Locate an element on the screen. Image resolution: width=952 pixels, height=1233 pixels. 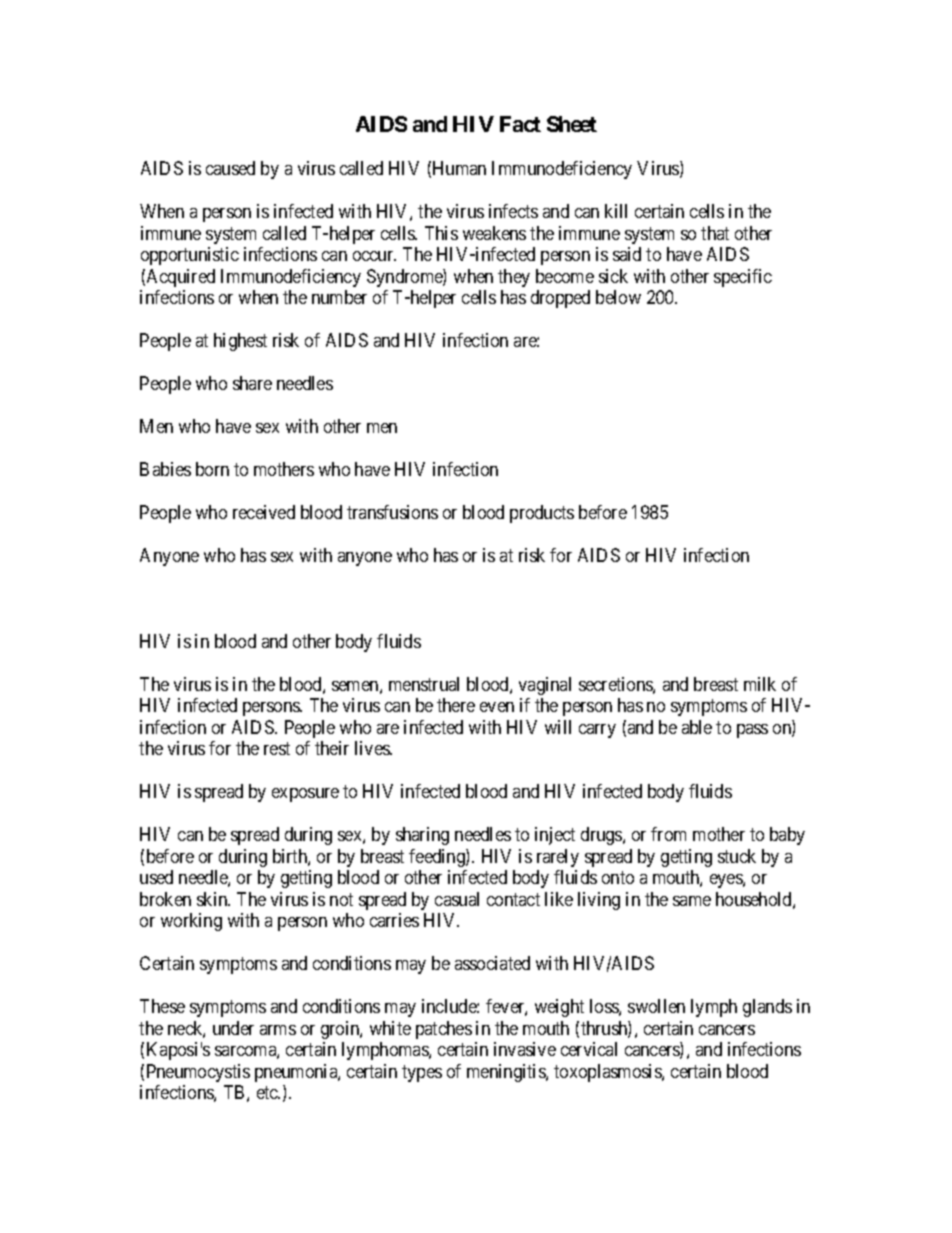
below is located at coordinates (618, 297).
